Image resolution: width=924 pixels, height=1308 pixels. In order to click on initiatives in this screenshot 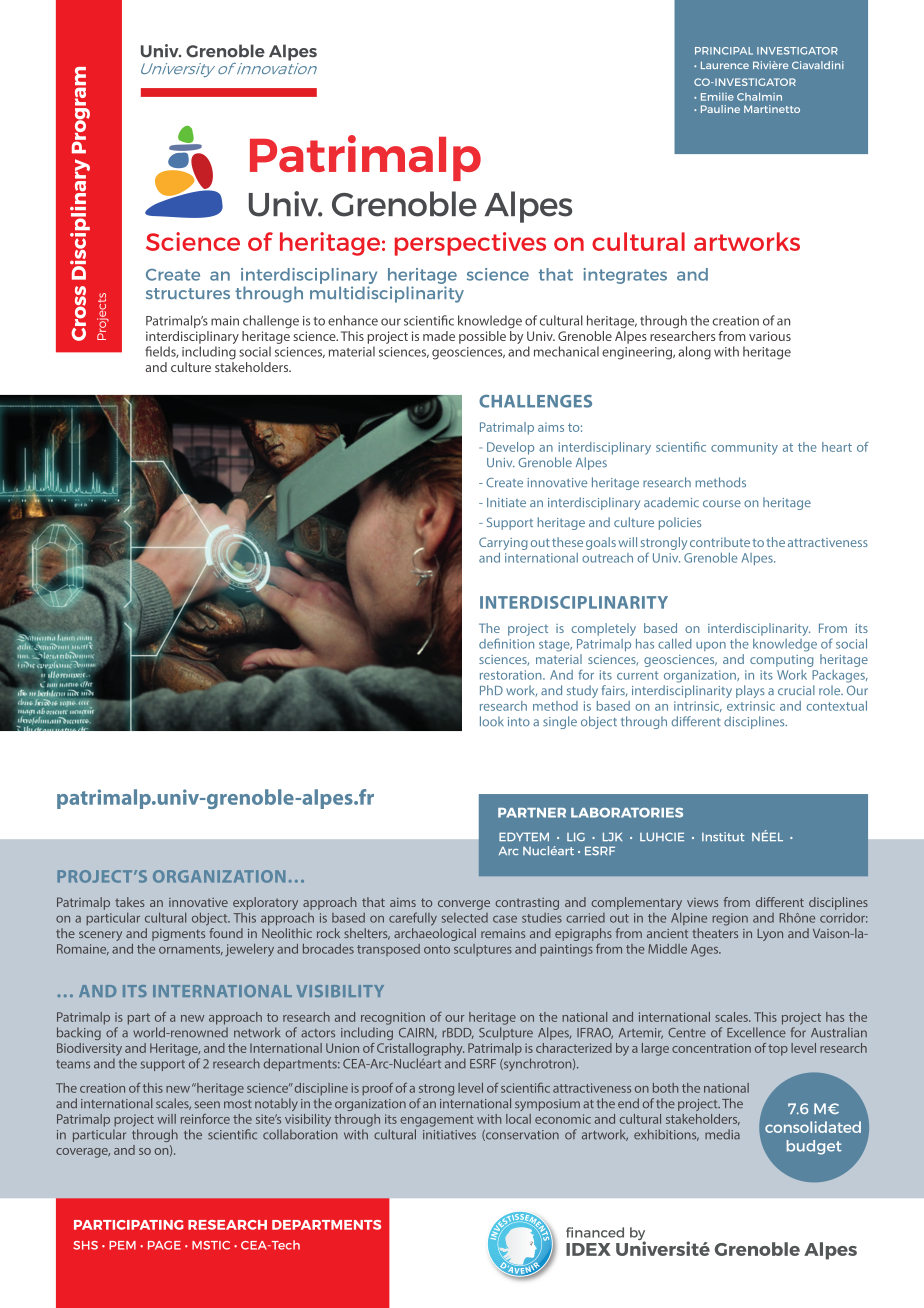, I will do `click(449, 1135)`.
